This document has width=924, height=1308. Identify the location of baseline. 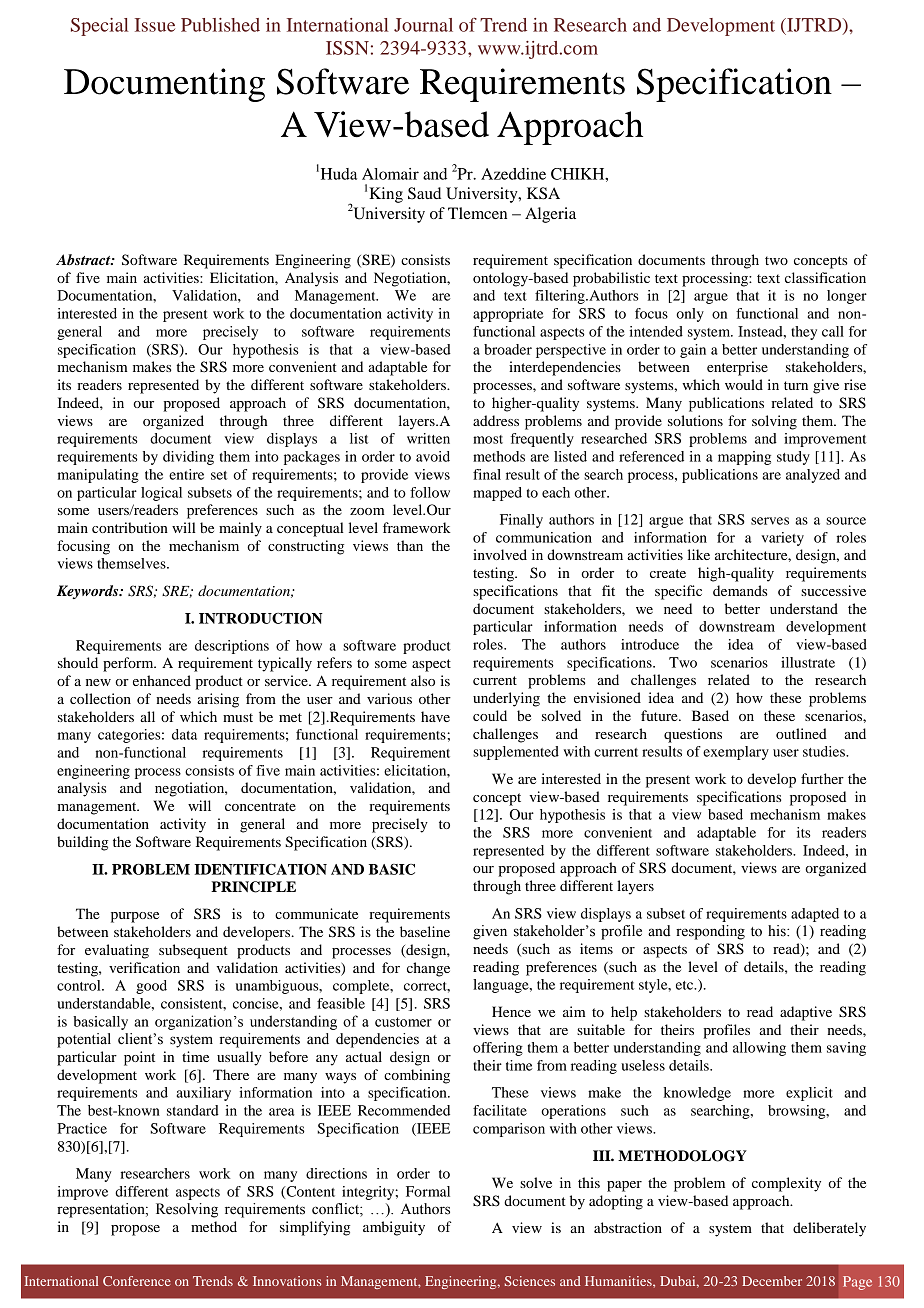
(425, 931).
